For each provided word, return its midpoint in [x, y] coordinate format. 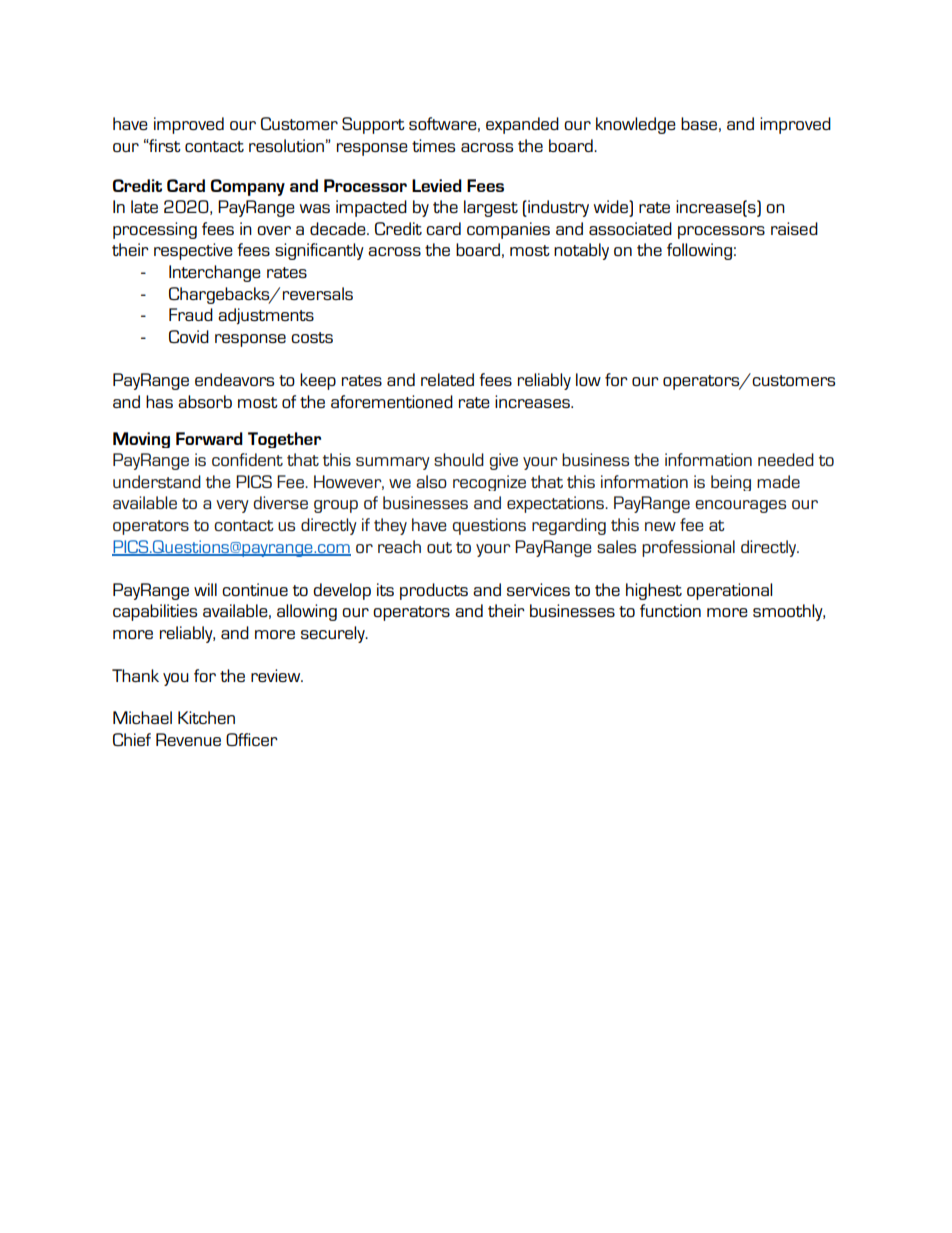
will [205, 589]
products [434, 591]
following [699, 251]
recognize [489, 483]
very [232, 506]
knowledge [636, 125]
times [433, 145]
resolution [286, 145]
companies [508, 230]
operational [729, 591]
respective [193, 251]
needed [786, 459]
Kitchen [206, 717]
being [731, 483]
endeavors [234, 379]
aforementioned [392, 401]
